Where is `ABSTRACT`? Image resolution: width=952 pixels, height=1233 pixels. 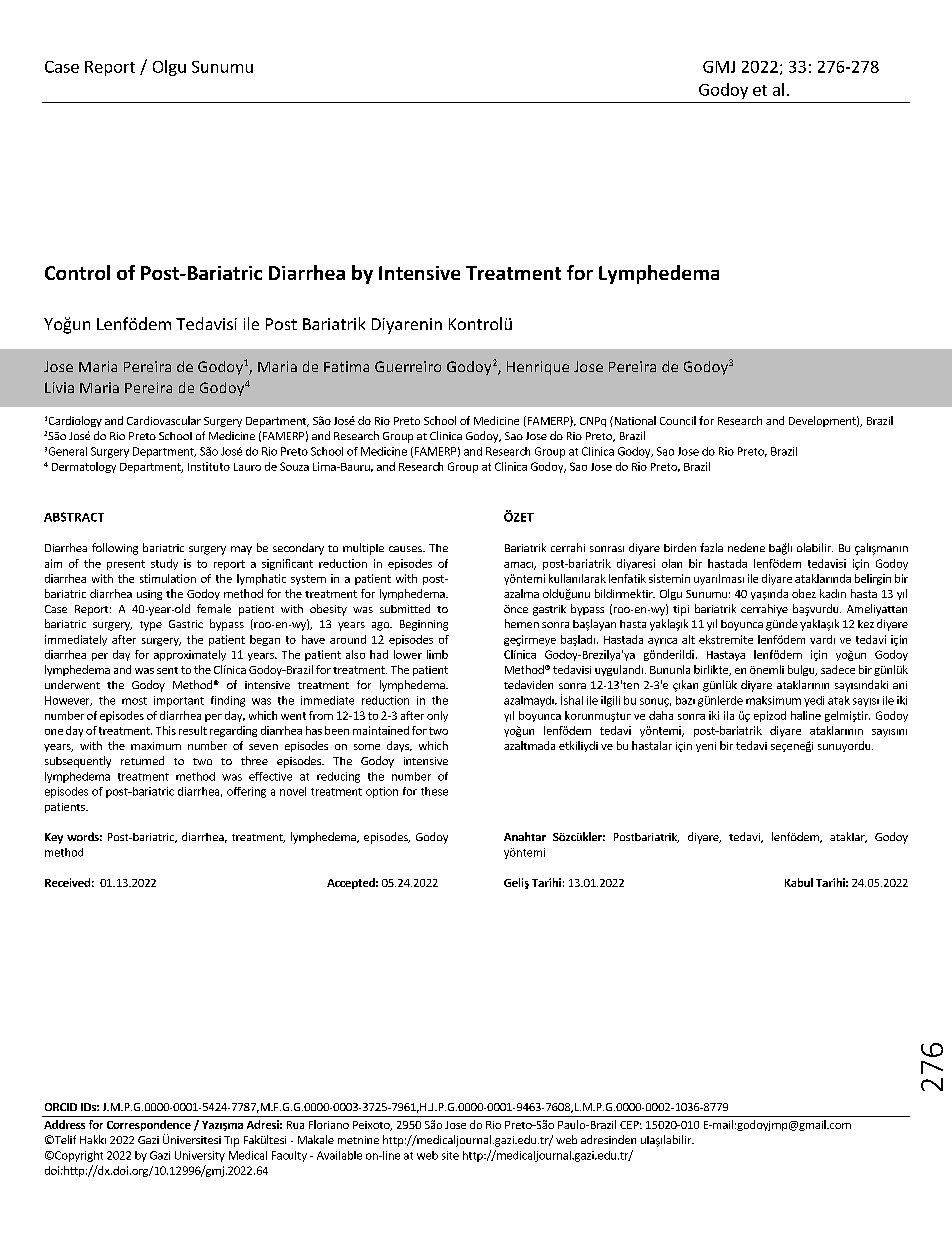
ABSTRACT is located at coordinates (74, 517).
